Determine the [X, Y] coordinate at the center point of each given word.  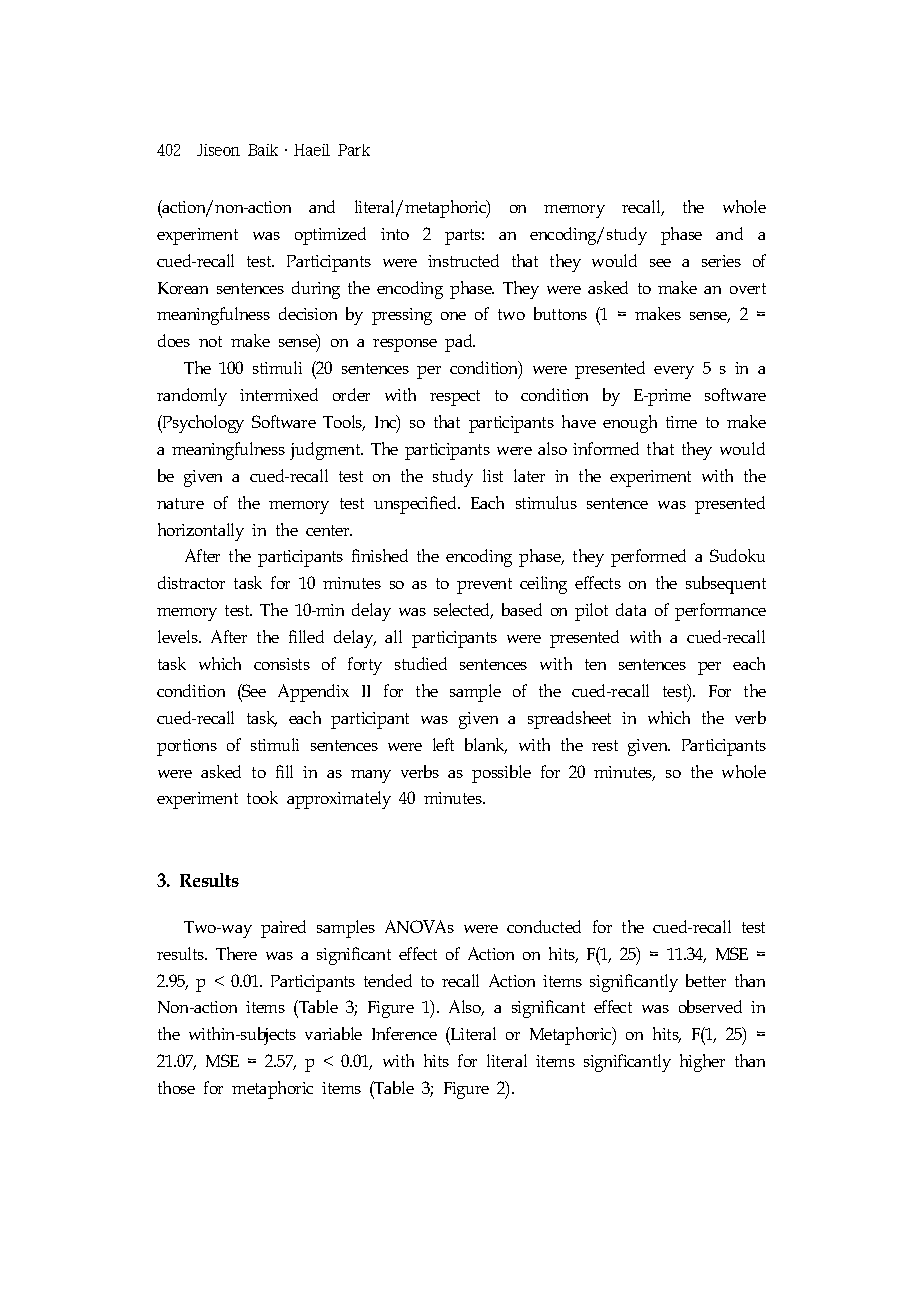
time [681, 422]
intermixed [279, 394]
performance [720, 612]
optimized [330, 236]
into [395, 234]
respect [455, 398]
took [262, 797]
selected [463, 611]
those [176, 1087]
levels [179, 636]
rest [605, 745]
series [721, 261]
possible [501, 774]
